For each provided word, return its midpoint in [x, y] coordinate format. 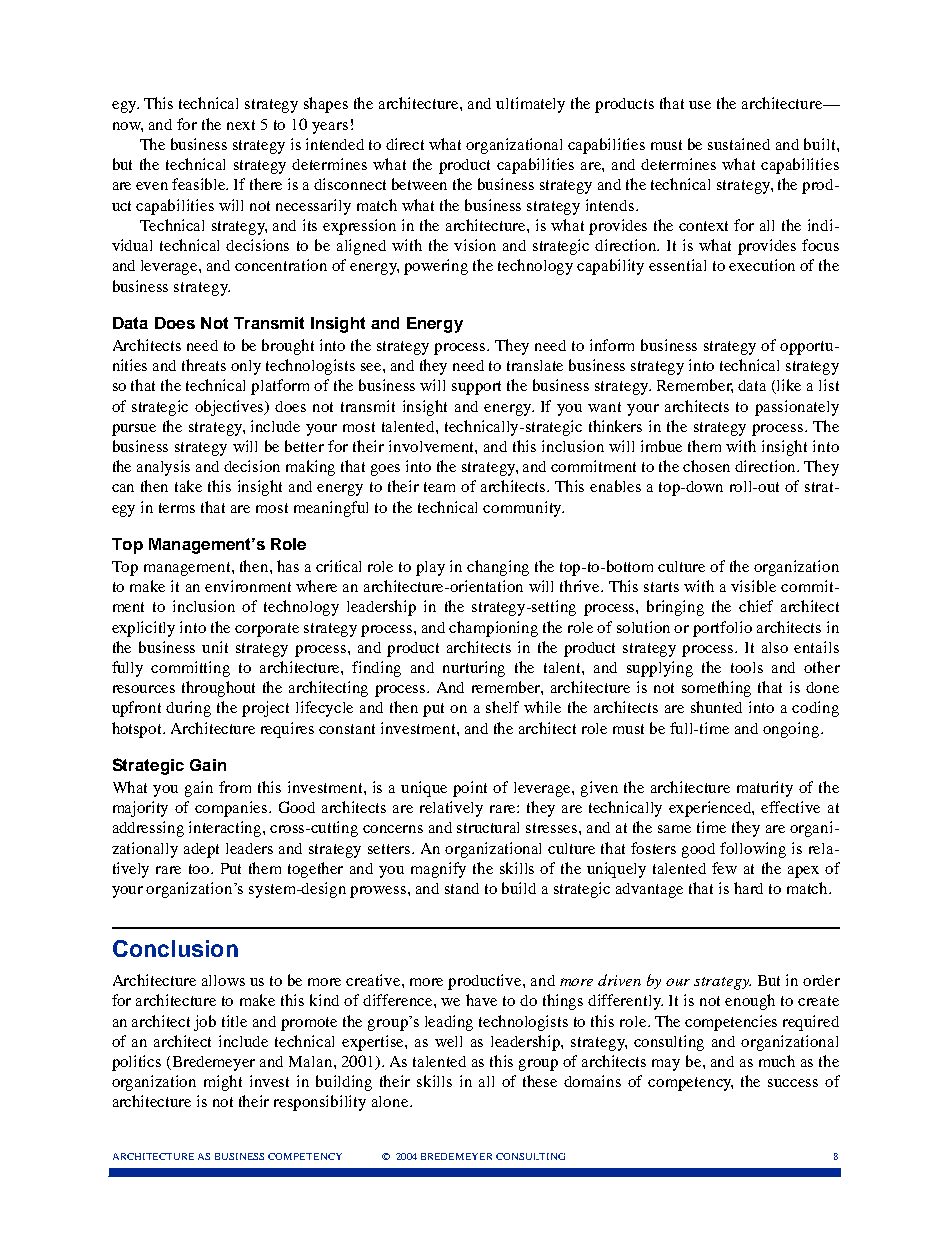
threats [204, 365]
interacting [226, 829]
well [448, 1041]
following [753, 850]
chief [756, 606]
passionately [797, 408]
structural [488, 827]
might [223, 1083]
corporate [267, 630]
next [241, 125]
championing [493, 629]
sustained [739, 144]
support [476, 388]
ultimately [530, 105]
